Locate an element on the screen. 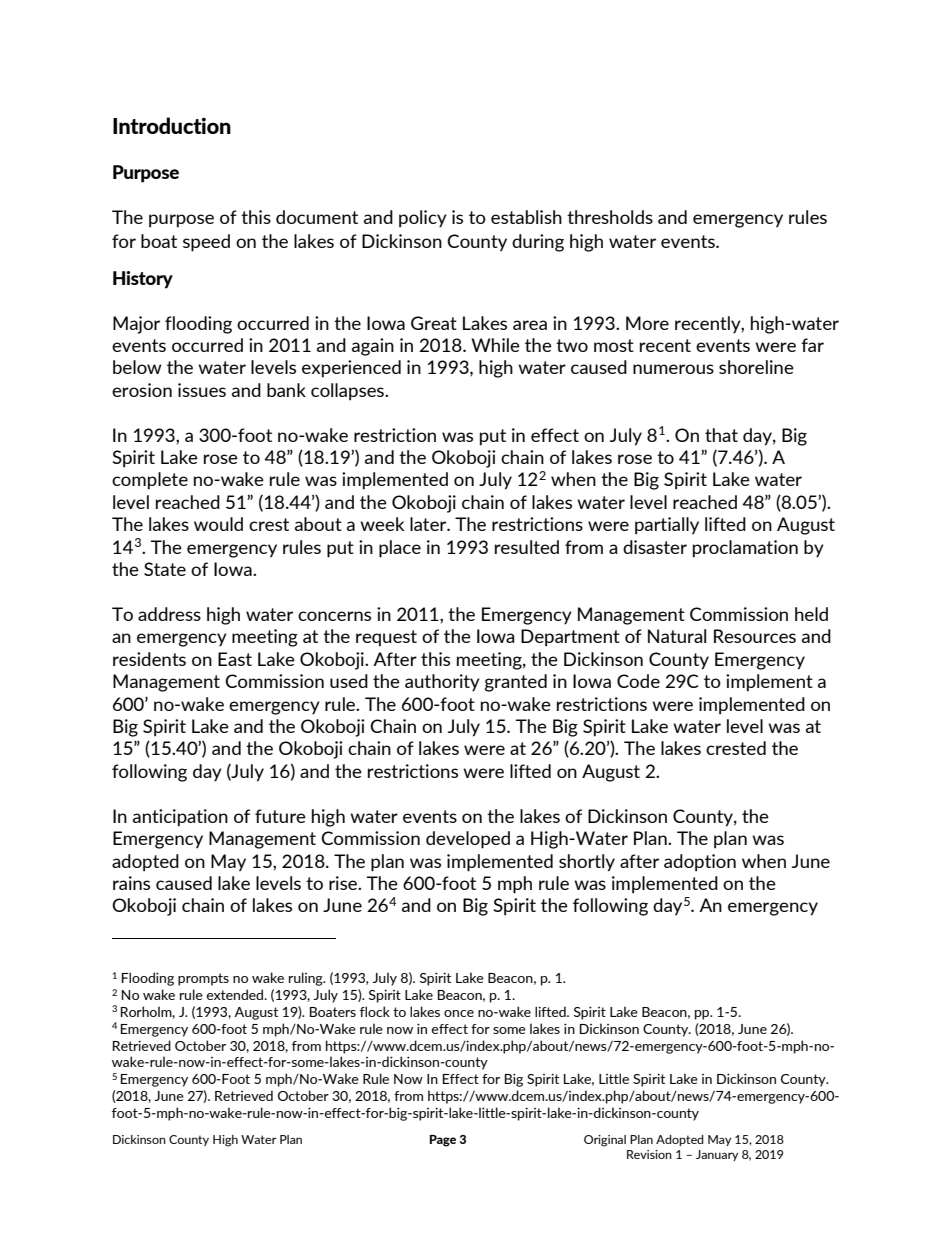 The image size is (952, 1233). While is located at coordinates (495, 345).
